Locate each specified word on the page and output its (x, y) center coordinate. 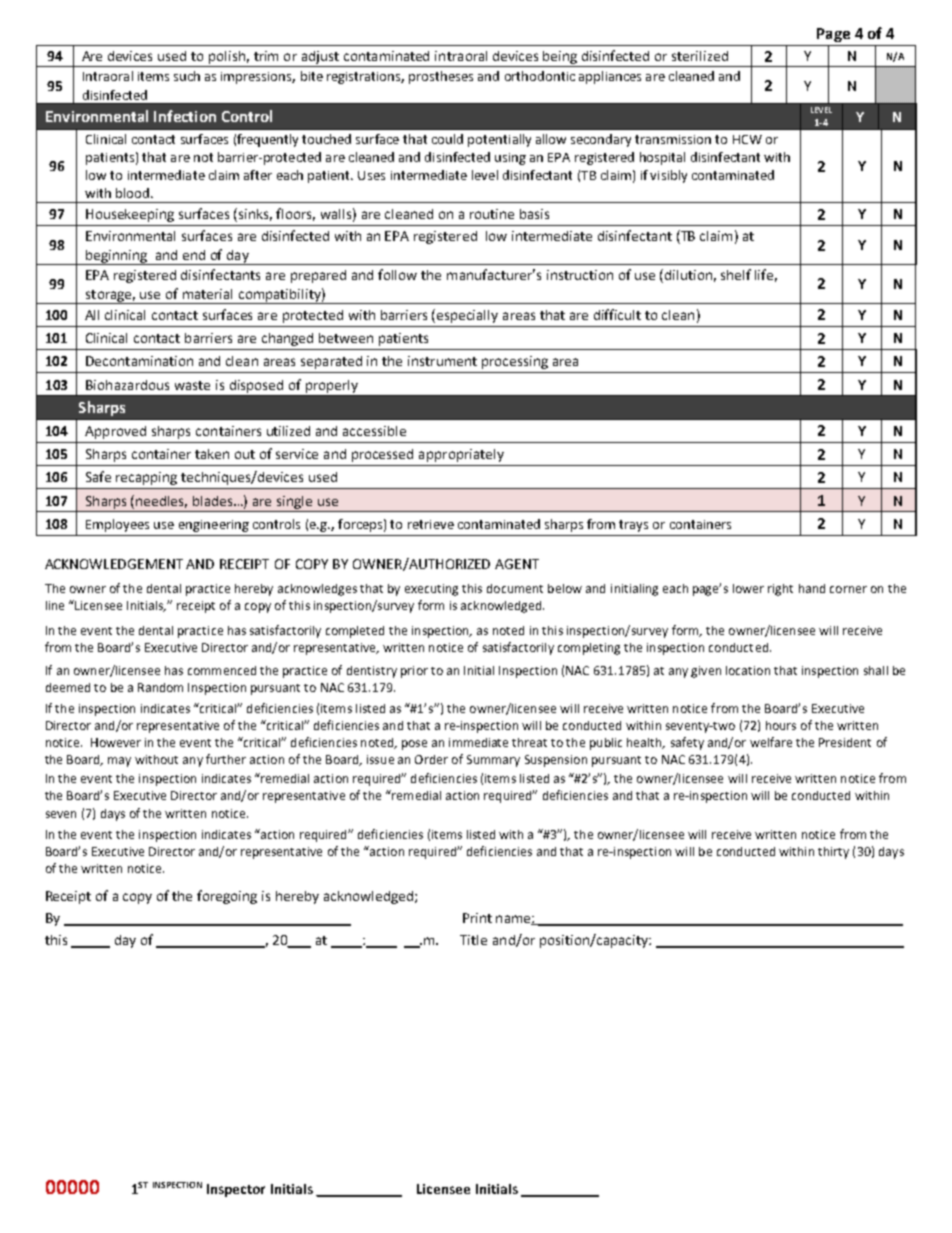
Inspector (236, 1190)
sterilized (700, 56)
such (187, 76)
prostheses (441, 77)
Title (473, 940)
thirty (833, 853)
